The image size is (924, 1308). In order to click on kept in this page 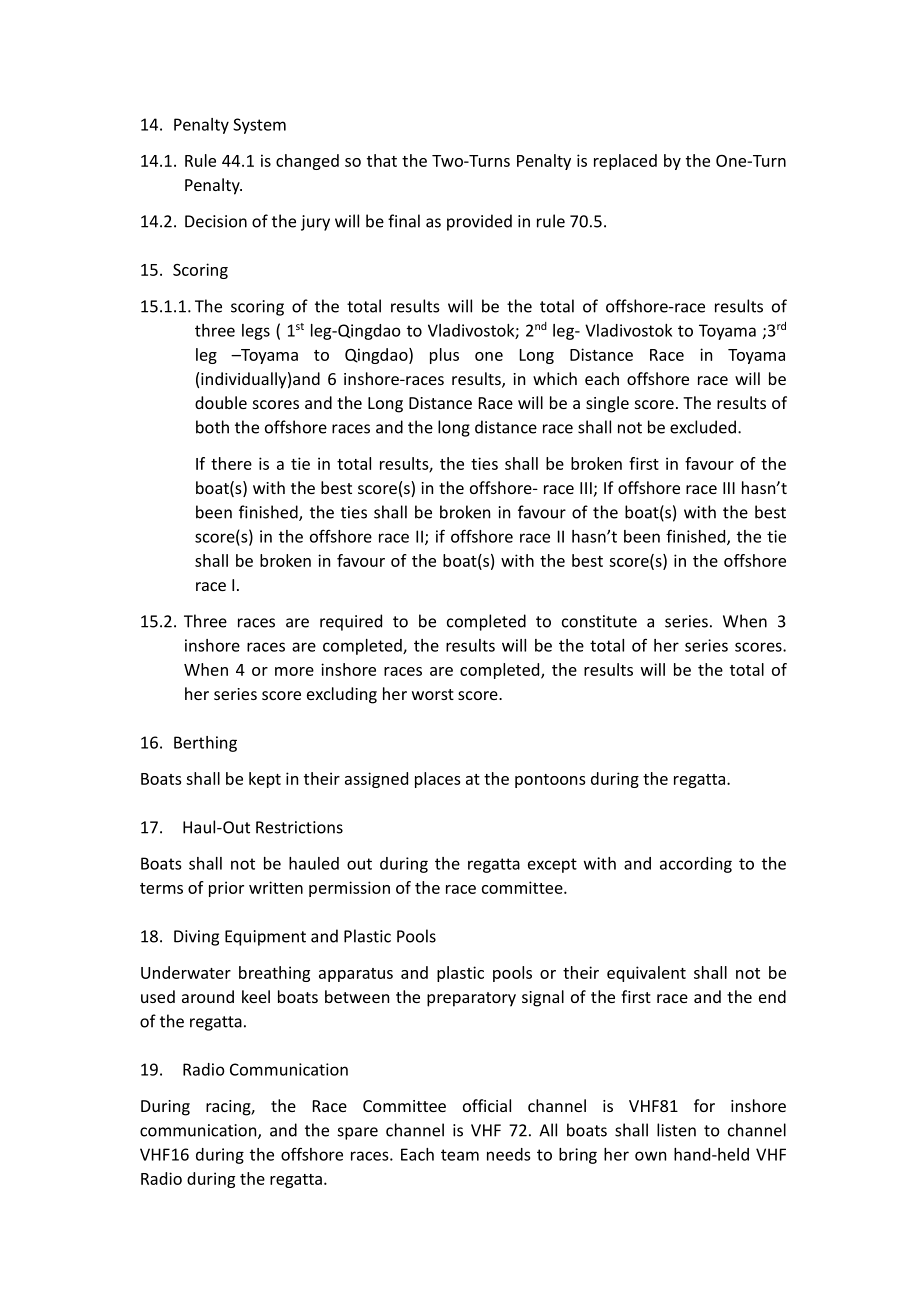, I will do `click(265, 780)`.
